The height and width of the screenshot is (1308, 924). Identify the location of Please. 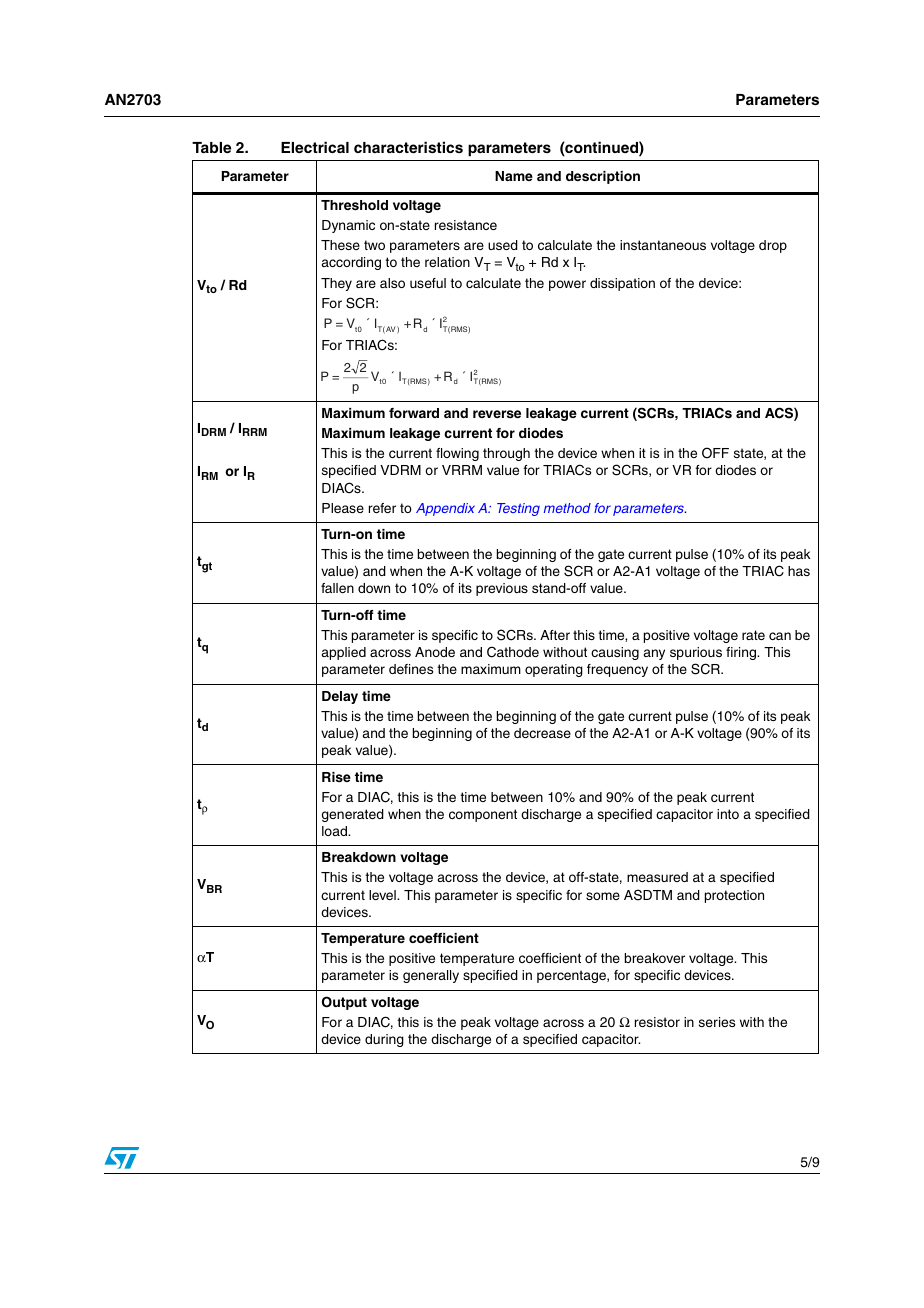
(343, 508).
